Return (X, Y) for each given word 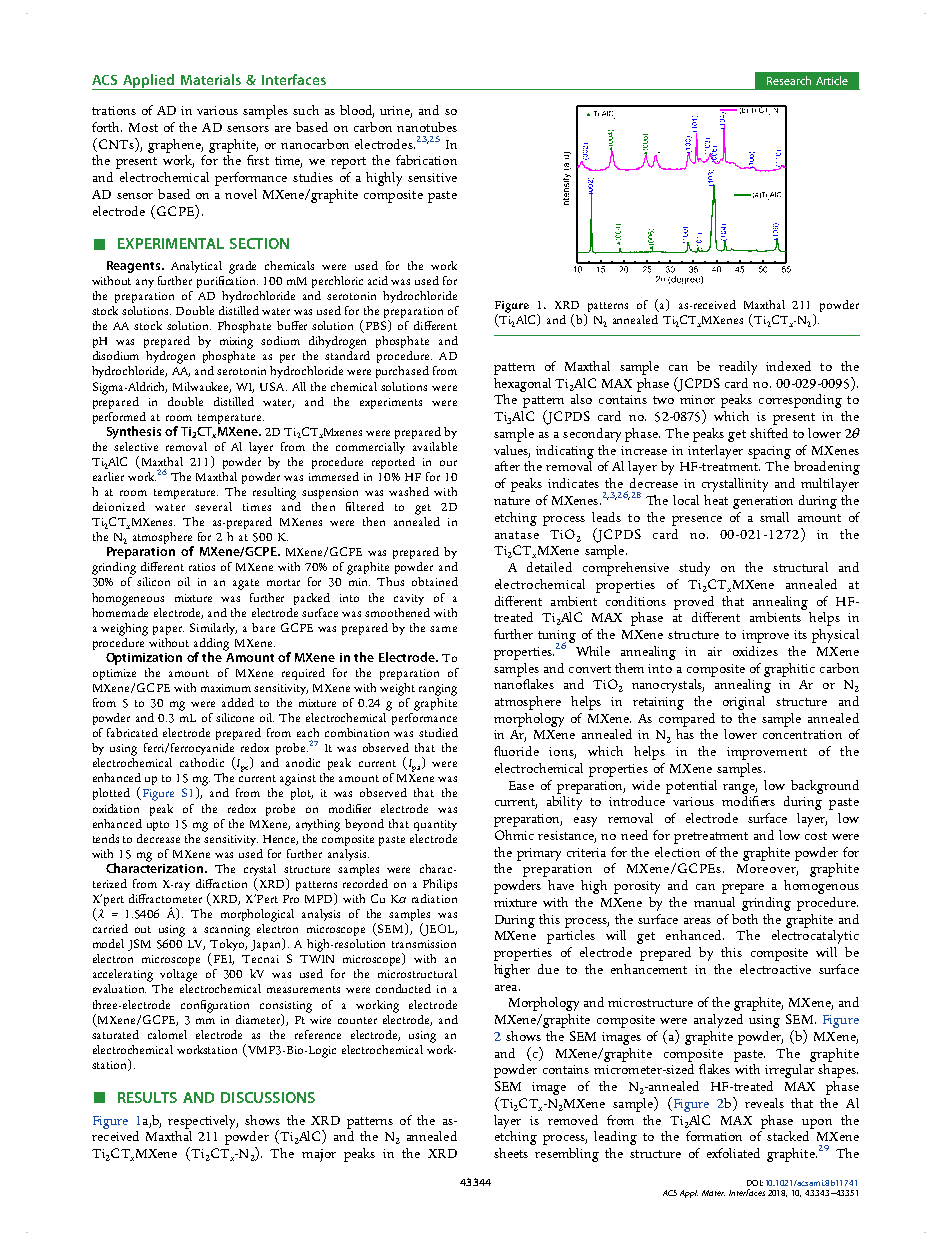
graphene (175, 146)
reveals (764, 1103)
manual (714, 902)
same (443, 629)
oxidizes (755, 651)
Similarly (213, 629)
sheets (511, 1153)
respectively (203, 1122)
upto (158, 826)
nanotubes (427, 127)
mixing (236, 343)
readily (738, 368)
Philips (440, 885)
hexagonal (522, 385)
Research (789, 80)
